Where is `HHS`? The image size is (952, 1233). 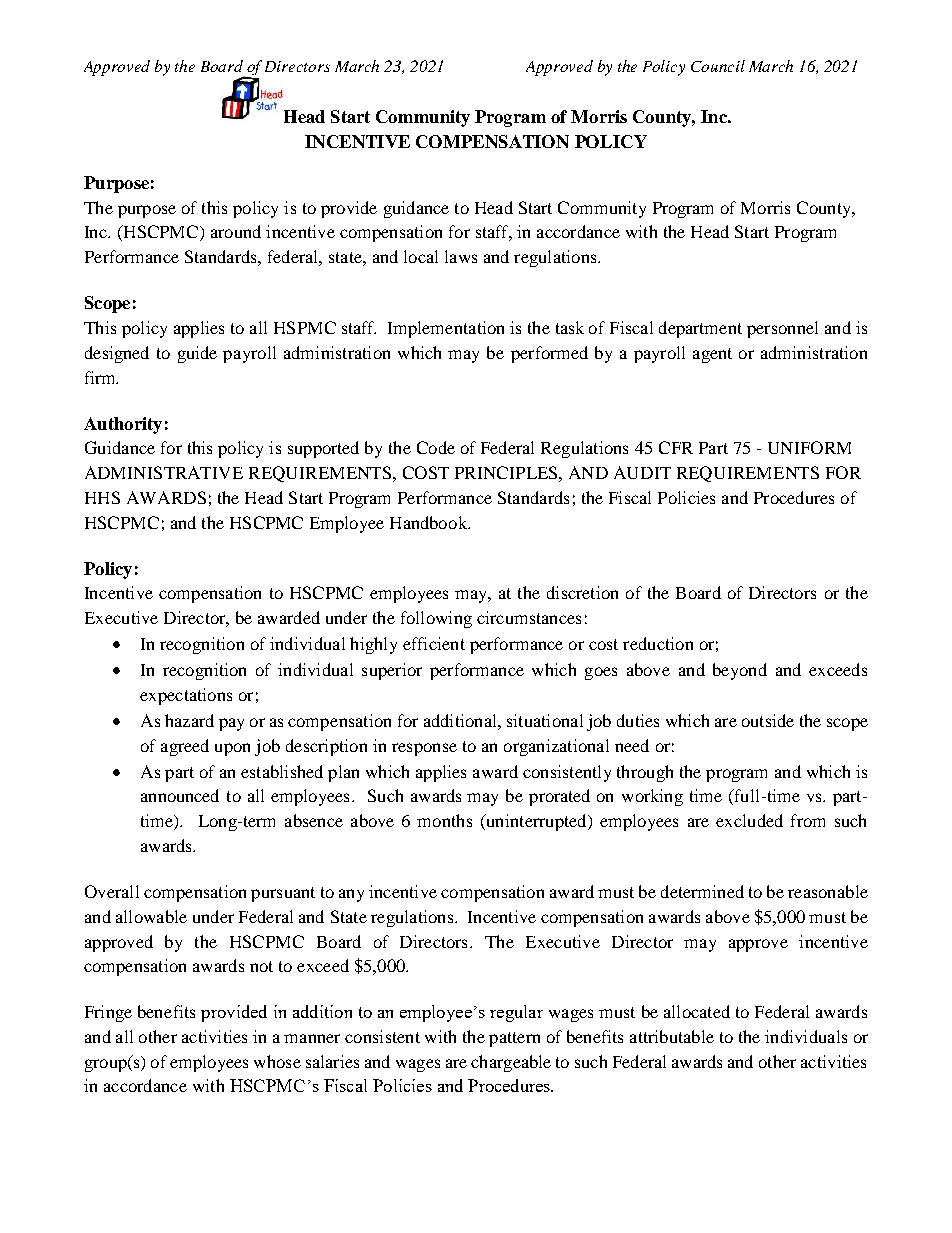
HHS is located at coordinates (102, 497).
